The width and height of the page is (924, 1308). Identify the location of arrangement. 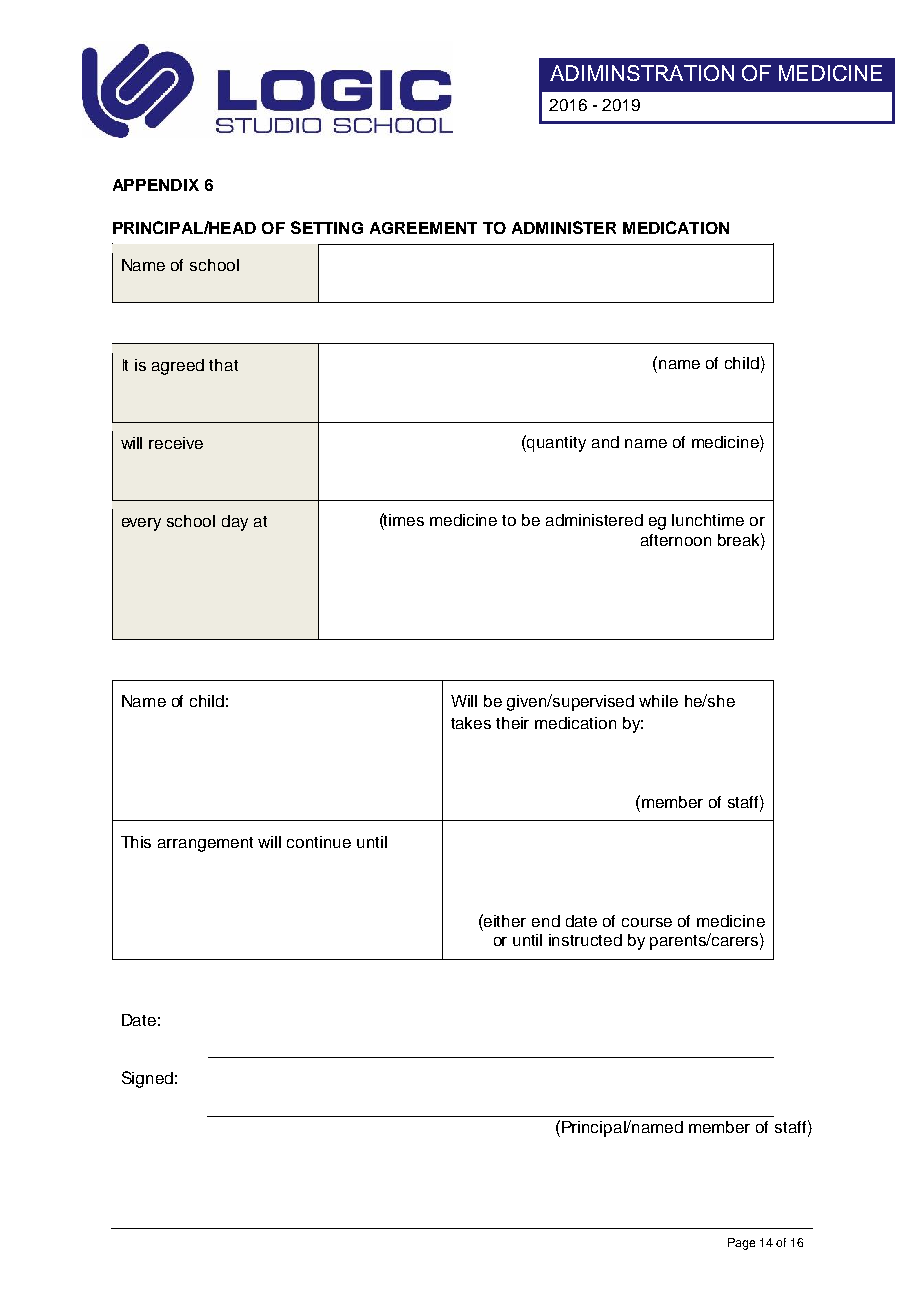
(205, 844).
